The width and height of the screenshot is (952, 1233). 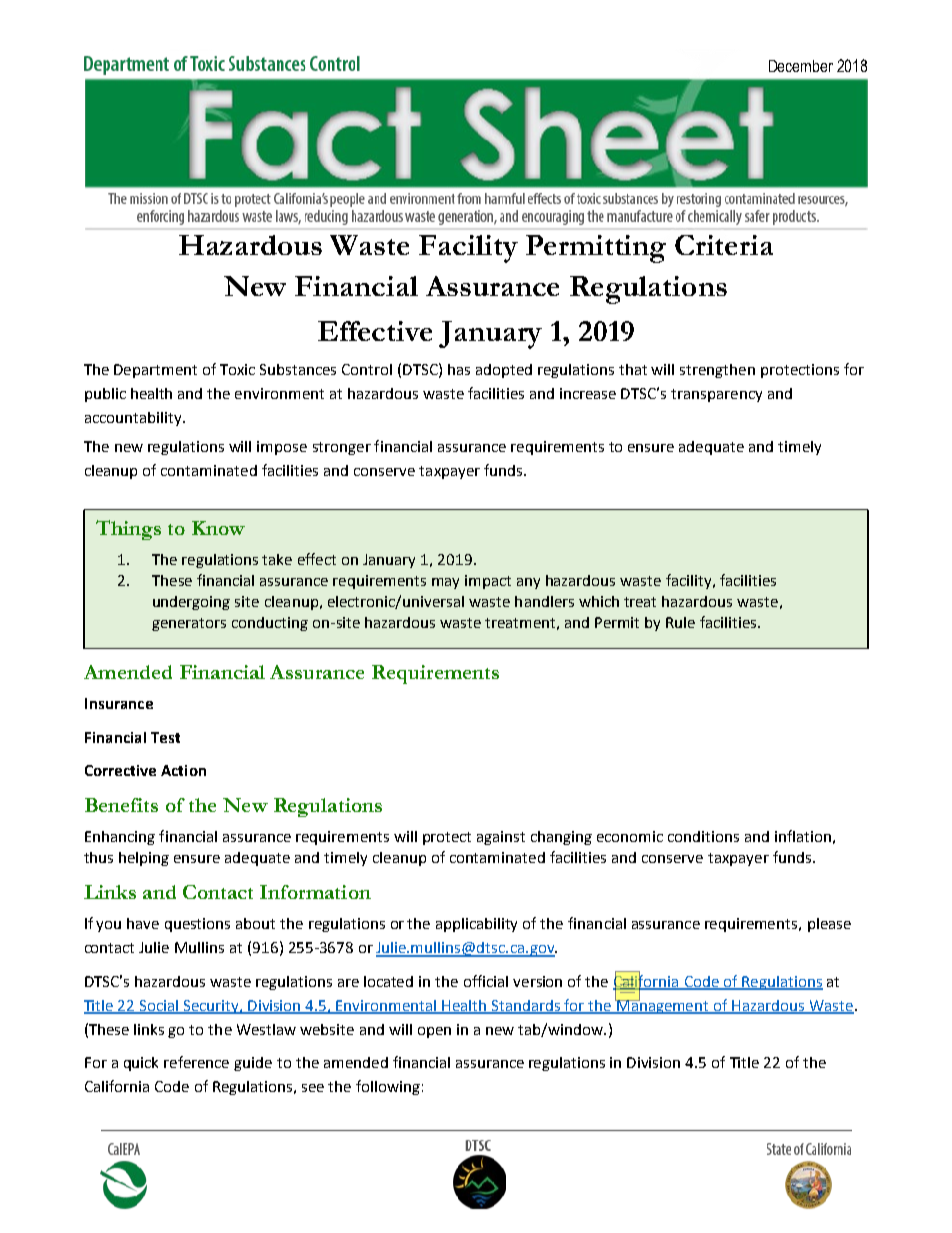 What do you see at coordinates (501, 838) in the screenshot?
I see `against` at bounding box center [501, 838].
